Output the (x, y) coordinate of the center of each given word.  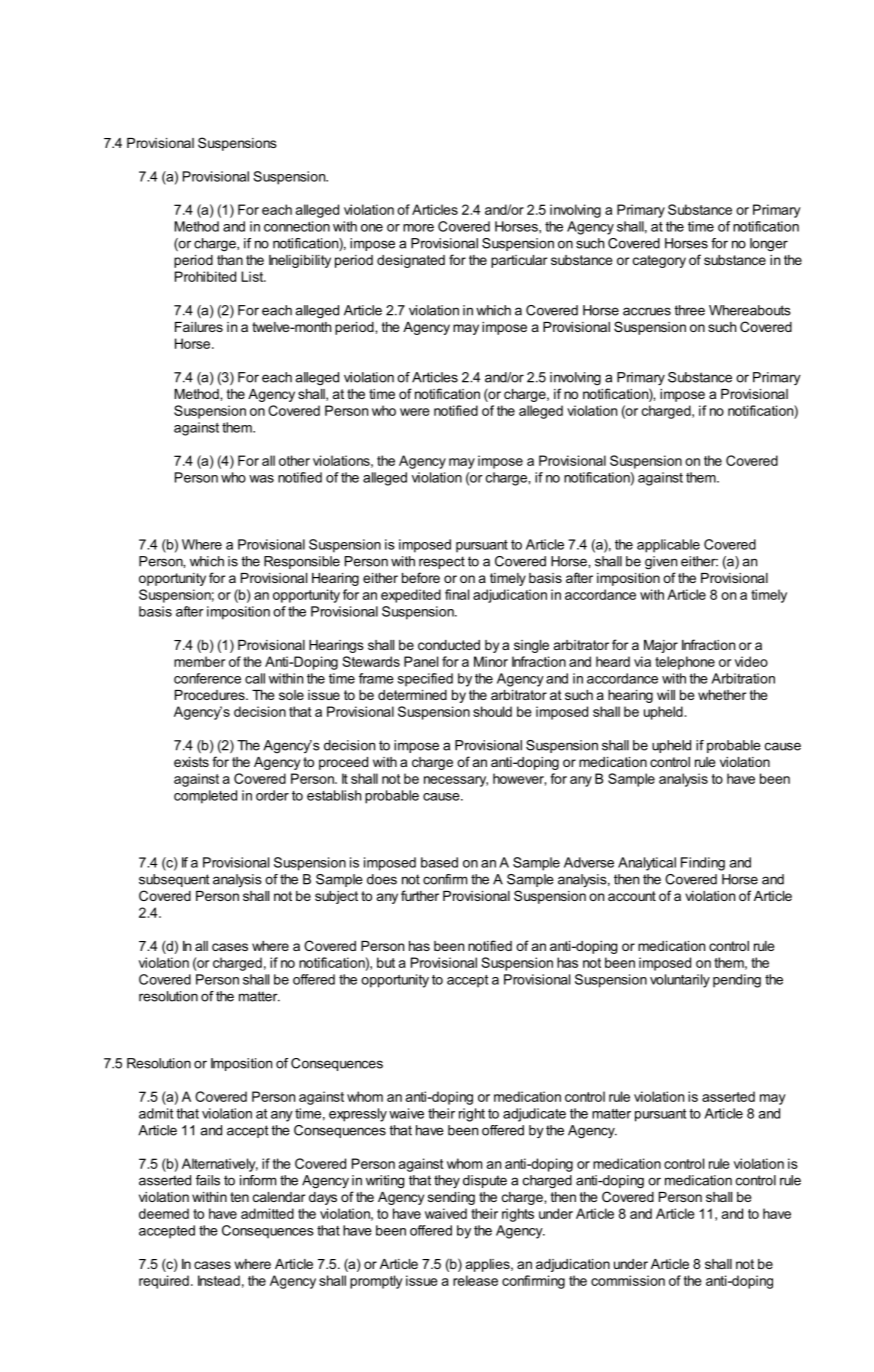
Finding (703, 864)
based (439, 862)
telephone (685, 663)
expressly (358, 1115)
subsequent (174, 880)
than (230, 260)
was (261, 479)
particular (519, 261)
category (659, 261)
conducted (449, 645)
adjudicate (534, 1115)
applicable (668, 546)
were (415, 412)
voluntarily (680, 981)
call (255, 678)
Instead (219, 1280)
